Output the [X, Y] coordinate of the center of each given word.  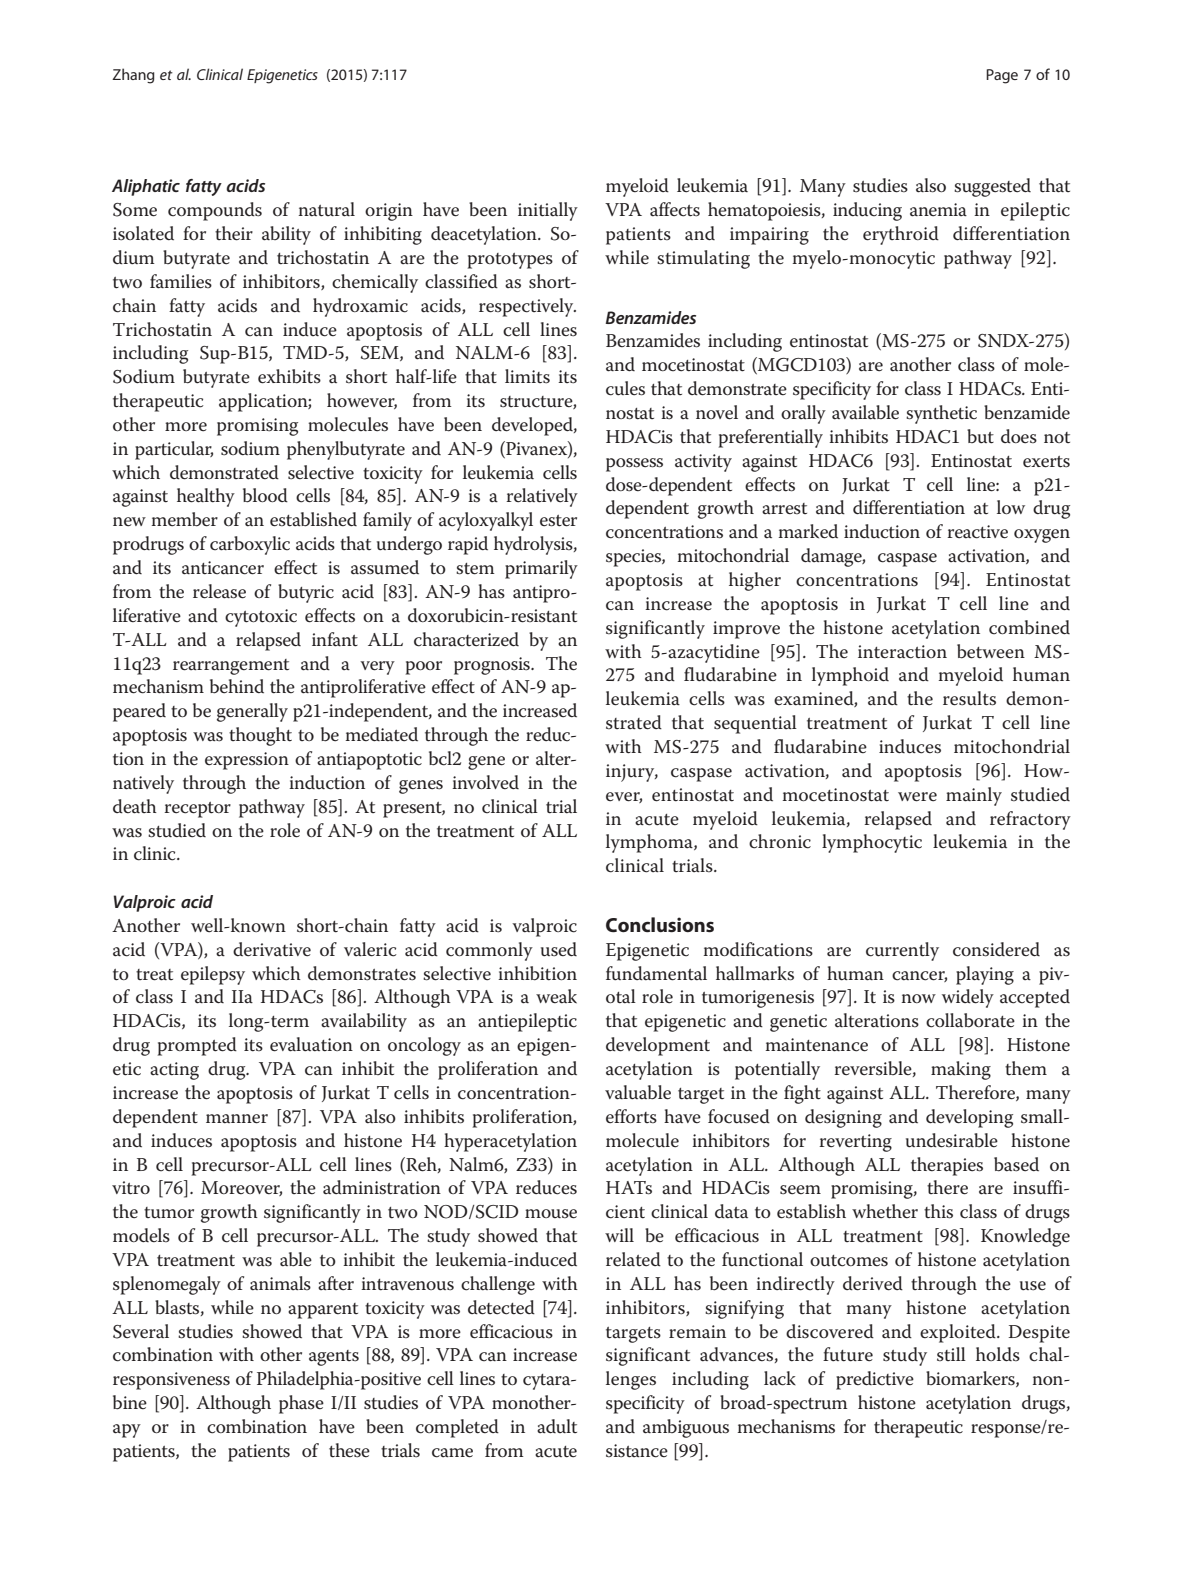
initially [548, 211]
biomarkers [971, 1379]
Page [1002, 76]
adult [557, 1426]
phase [301, 1404]
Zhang [133, 76]
